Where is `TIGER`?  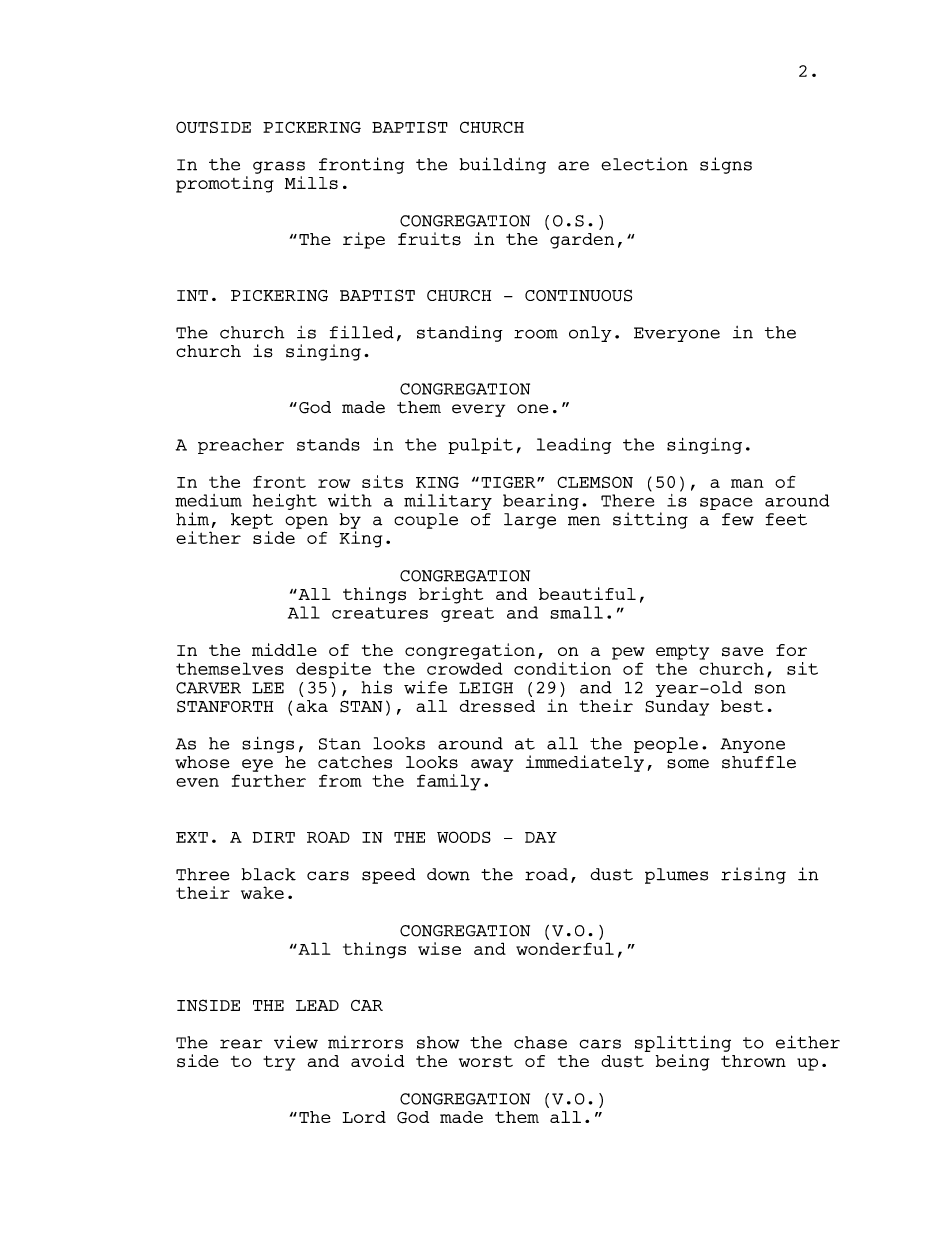
TIGER is located at coordinates (509, 482).
